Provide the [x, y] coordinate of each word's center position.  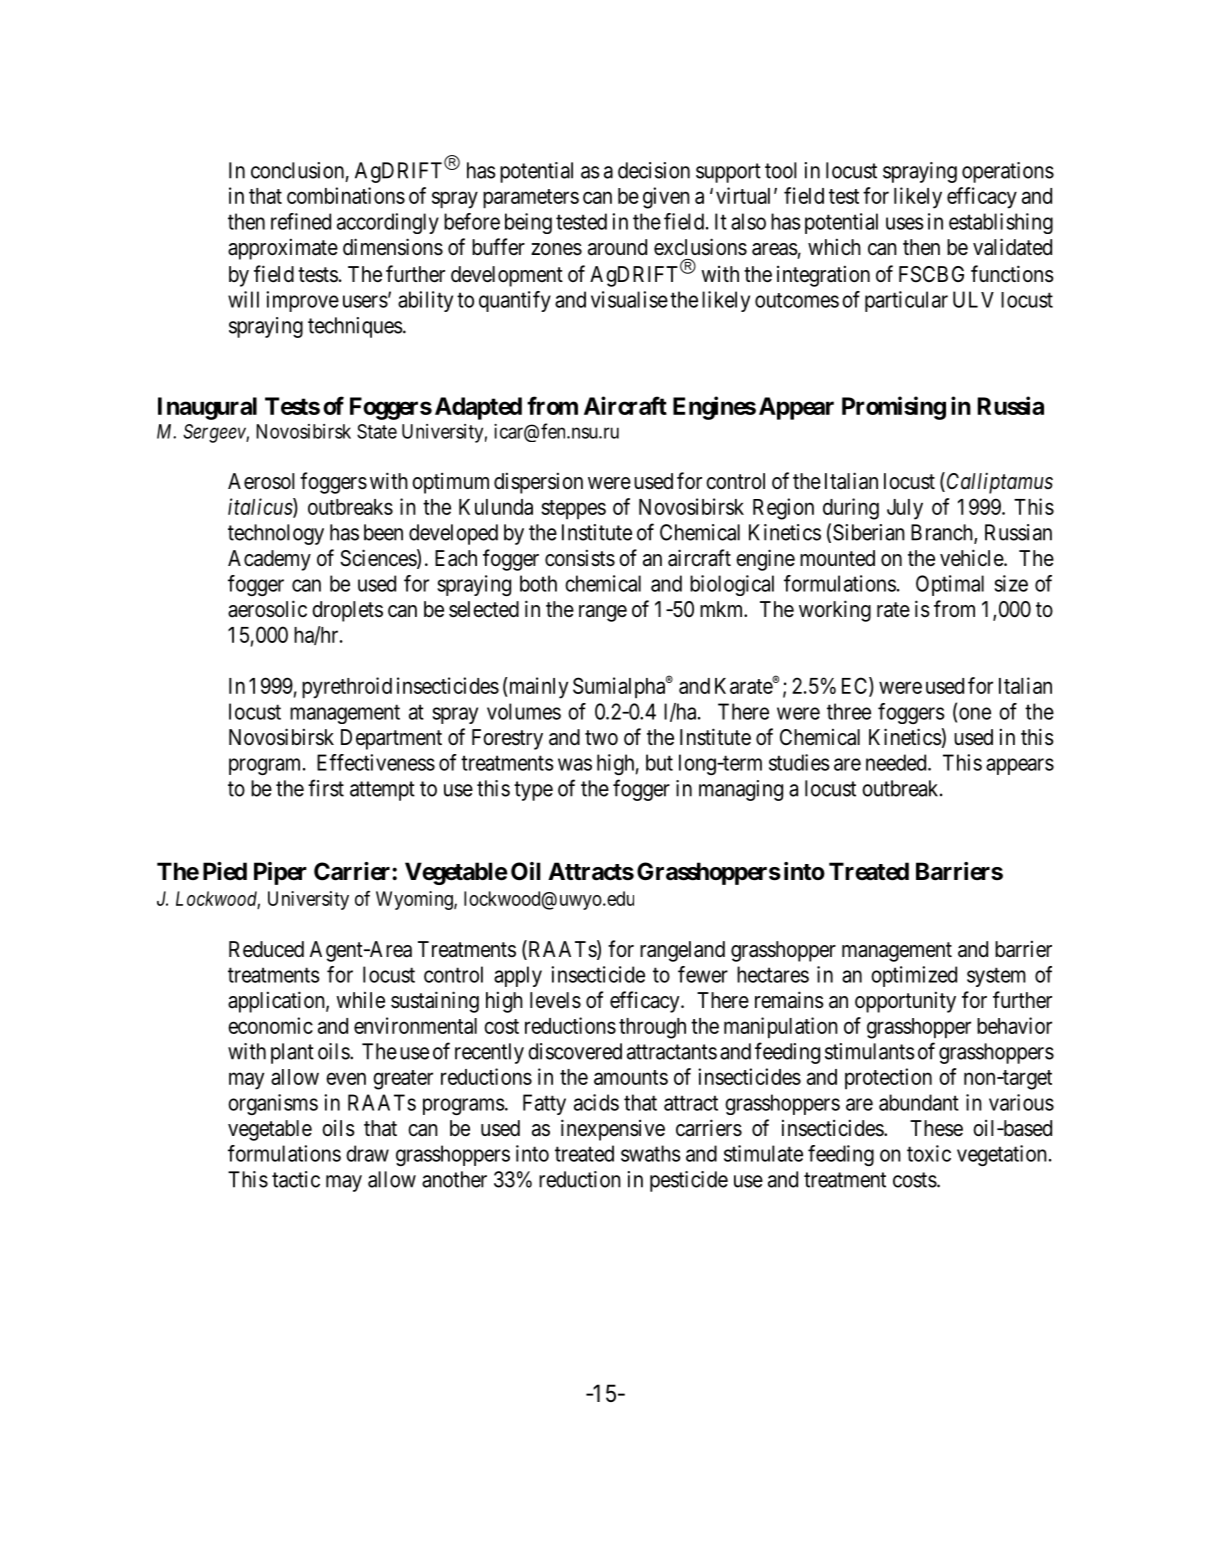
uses [904, 223]
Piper [280, 873]
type [533, 791]
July [905, 509]
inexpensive [613, 1130]
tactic [296, 1179]
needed [897, 762]
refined [301, 221]
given [666, 198]
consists [580, 558]
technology [276, 534]
